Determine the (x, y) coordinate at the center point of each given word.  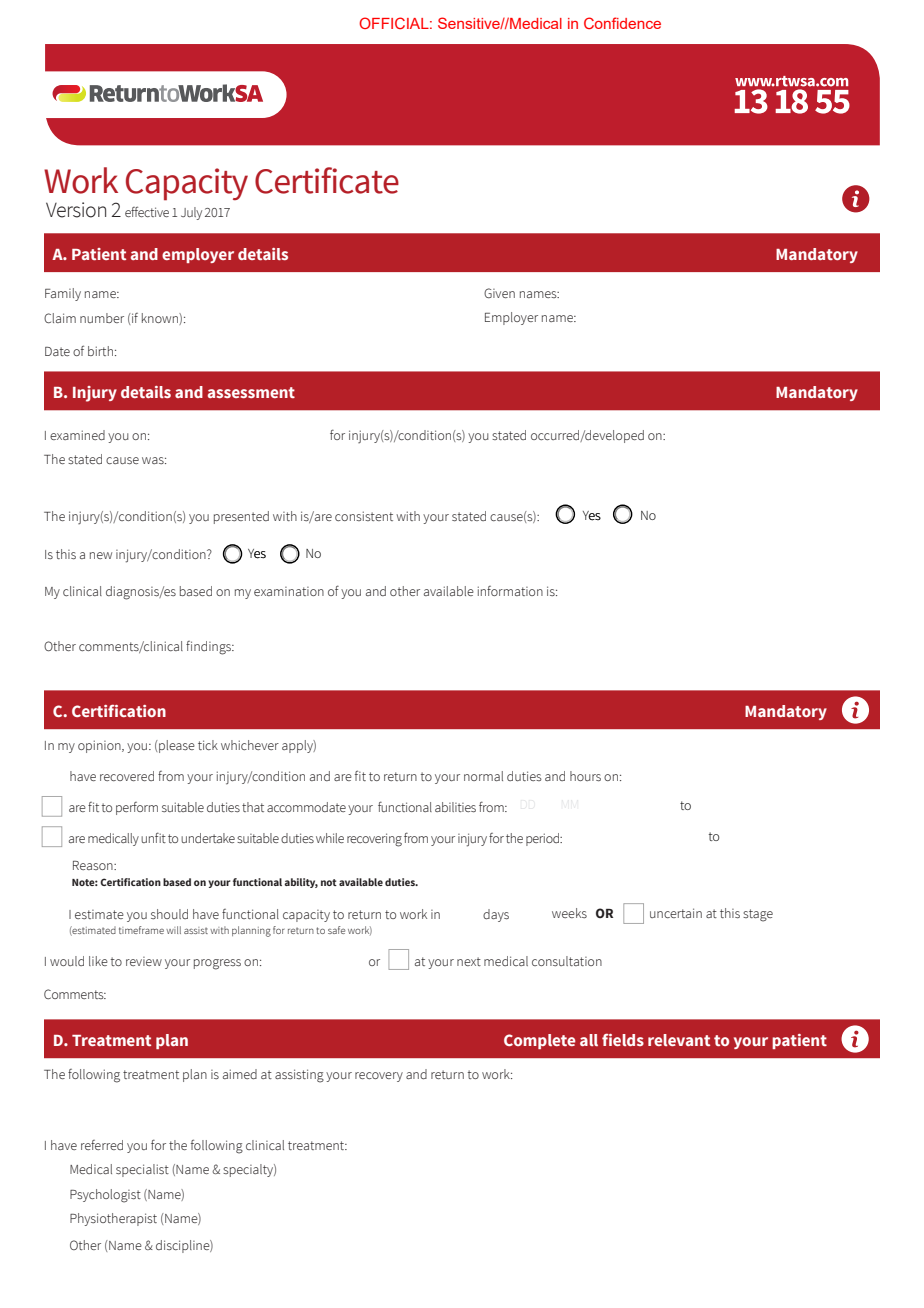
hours (585, 776)
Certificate (327, 180)
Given (499, 293)
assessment (251, 392)
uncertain (676, 913)
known (161, 319)
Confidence (622, 23)
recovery (379, 1077)
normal (483, 776)
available (361, 882)
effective (147, 211)
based (177, 882)
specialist (142, 1170)
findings (209, 648)
